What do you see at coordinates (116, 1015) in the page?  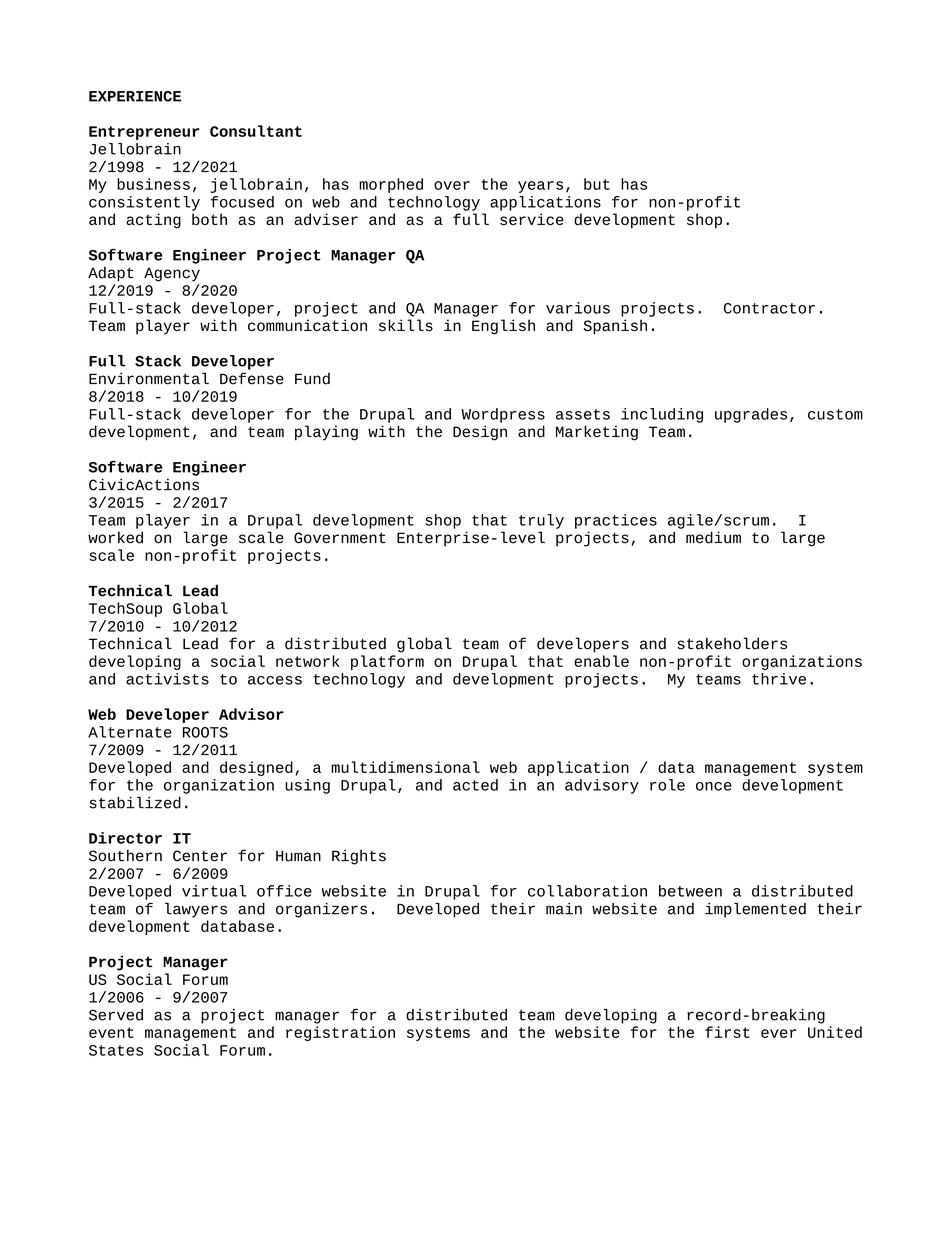 I see `Served` at bounding box center [116, 1015].
